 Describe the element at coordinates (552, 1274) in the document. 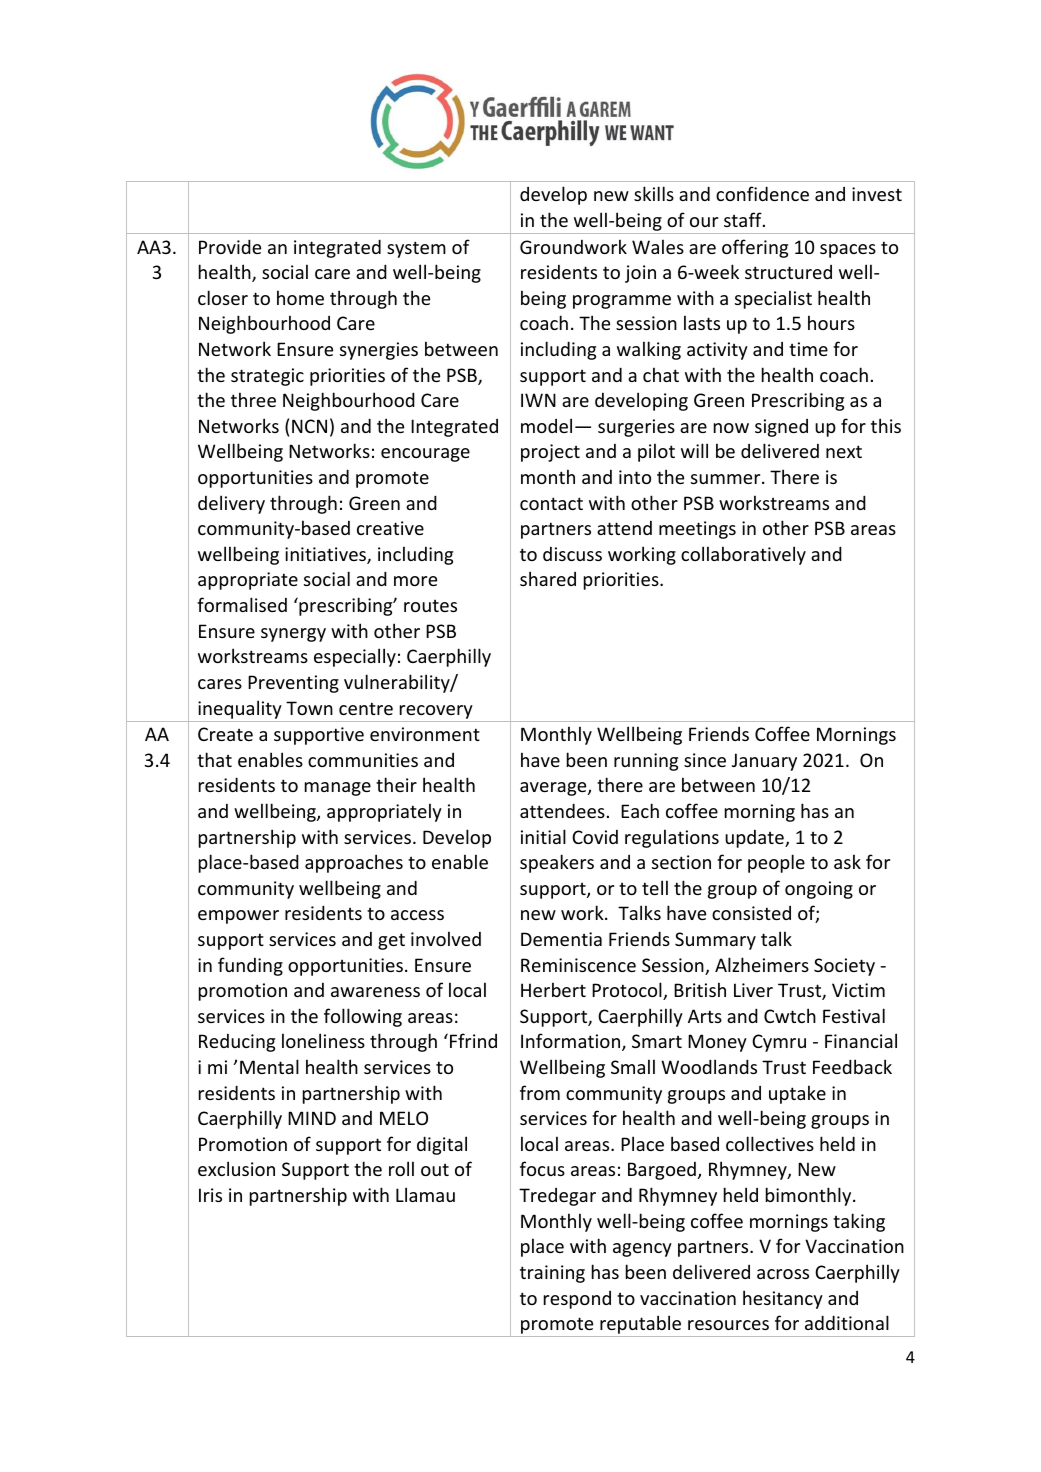

I see `training` at that location.
